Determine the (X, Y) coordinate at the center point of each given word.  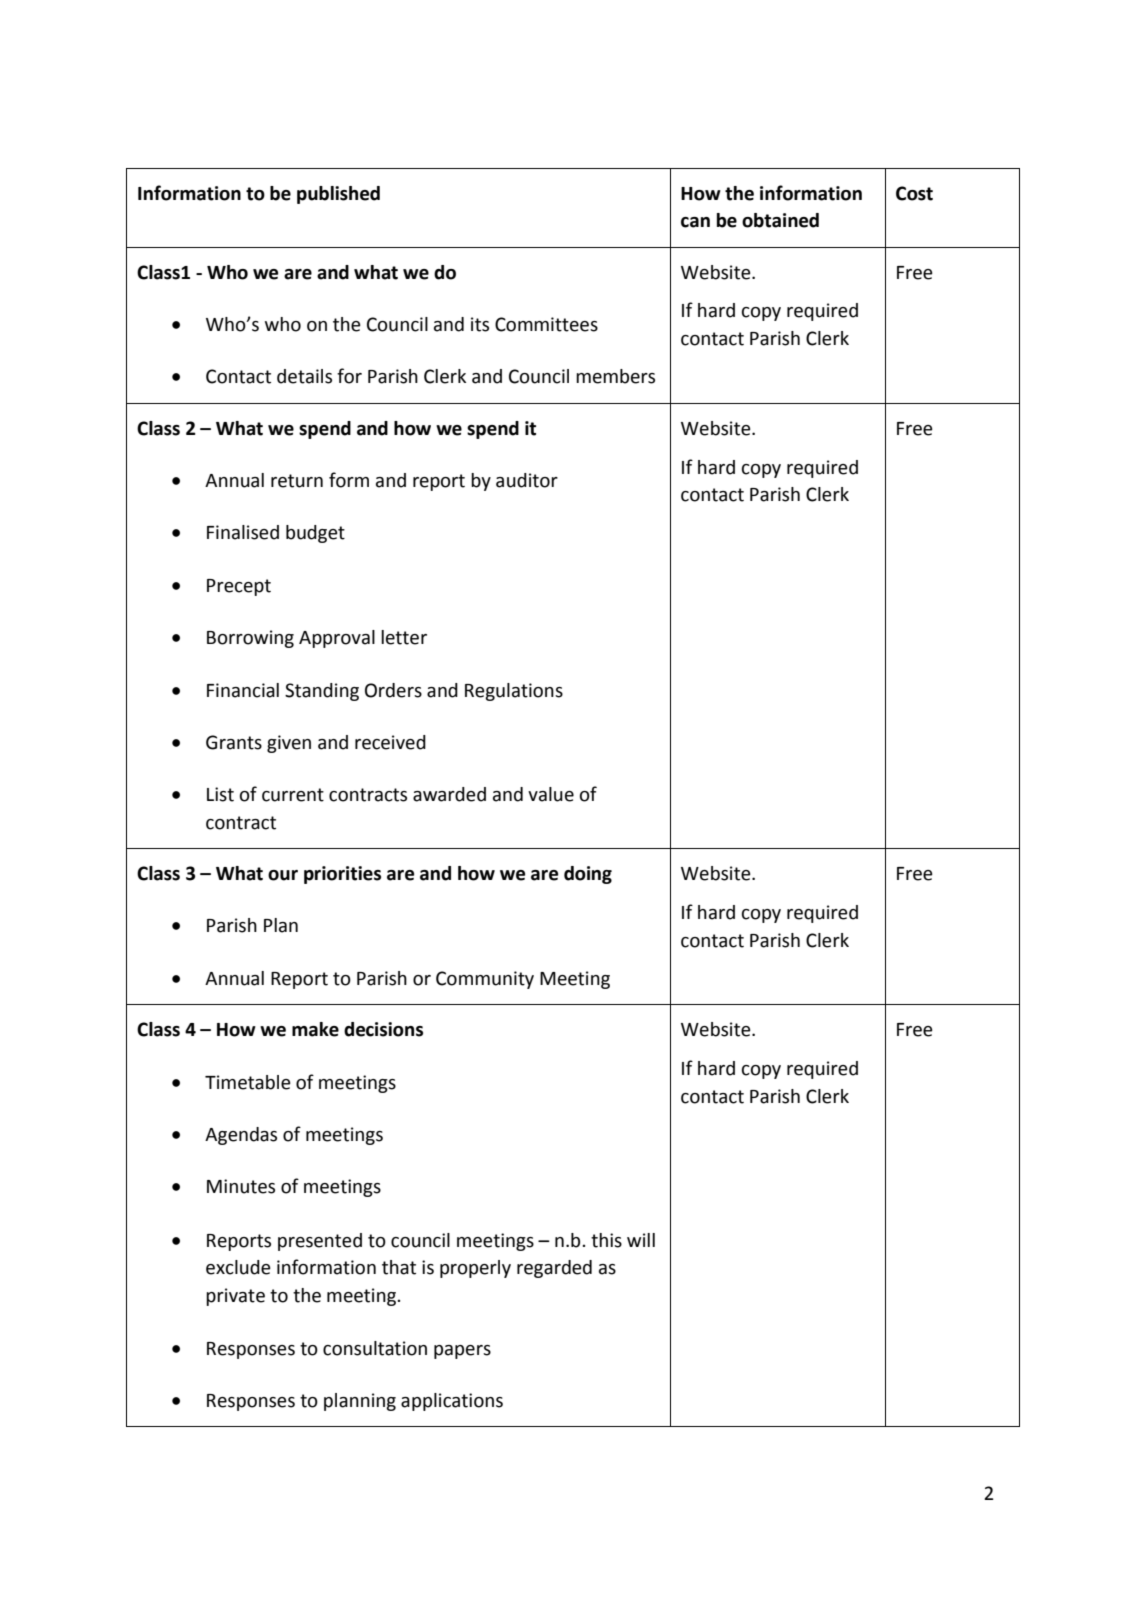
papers (462, 1352)
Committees (546, 324)
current (293, 795)
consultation (375, 1348)
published (338, 195)
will (641, 1240)
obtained (780, 220)
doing (588, 875)
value (551, 794)
